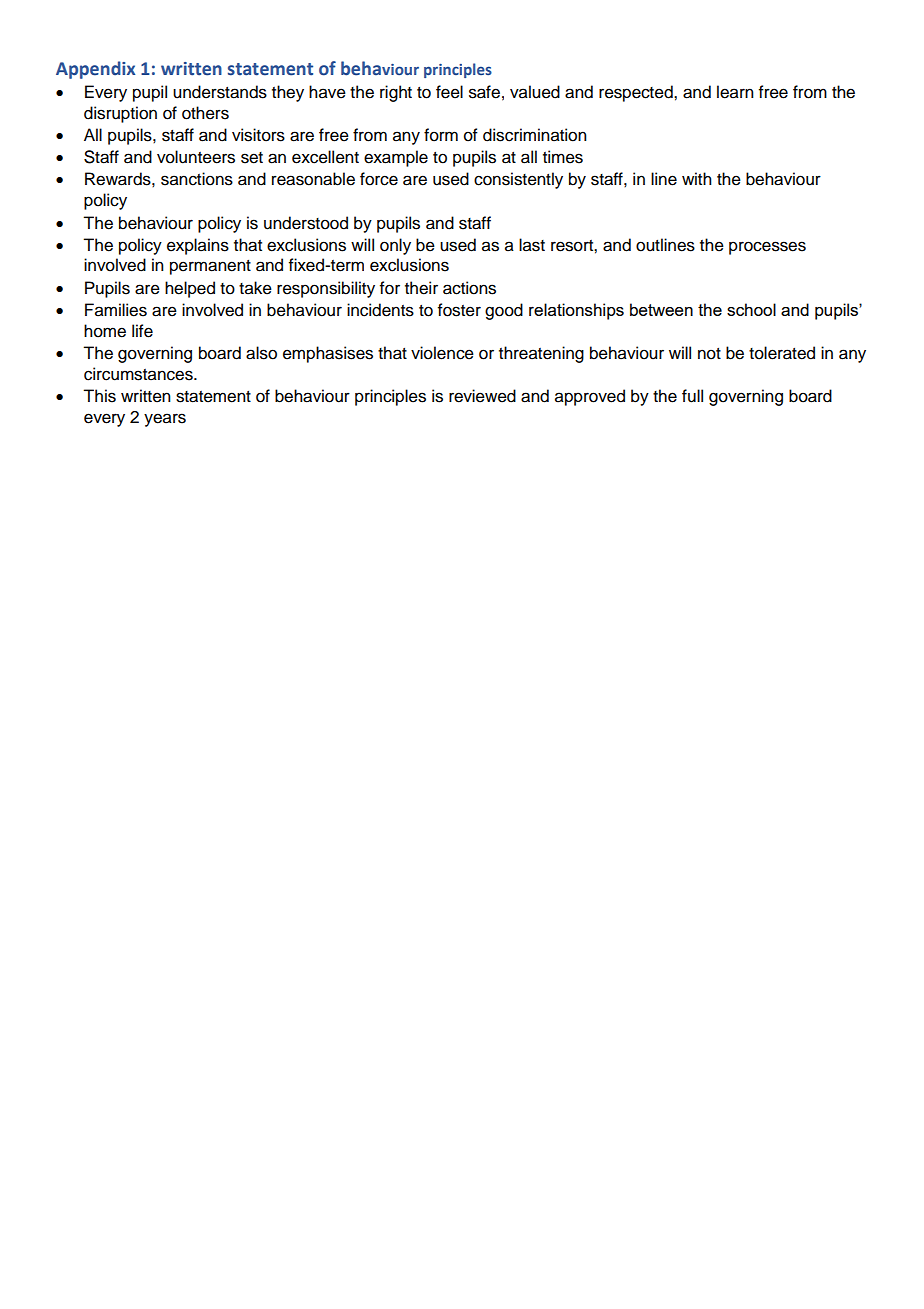 Image resolution: width=924 pixels, height=1309 pixels. Describe the element at coordinates (449, 92) in the page. I see `feel` at that location.
